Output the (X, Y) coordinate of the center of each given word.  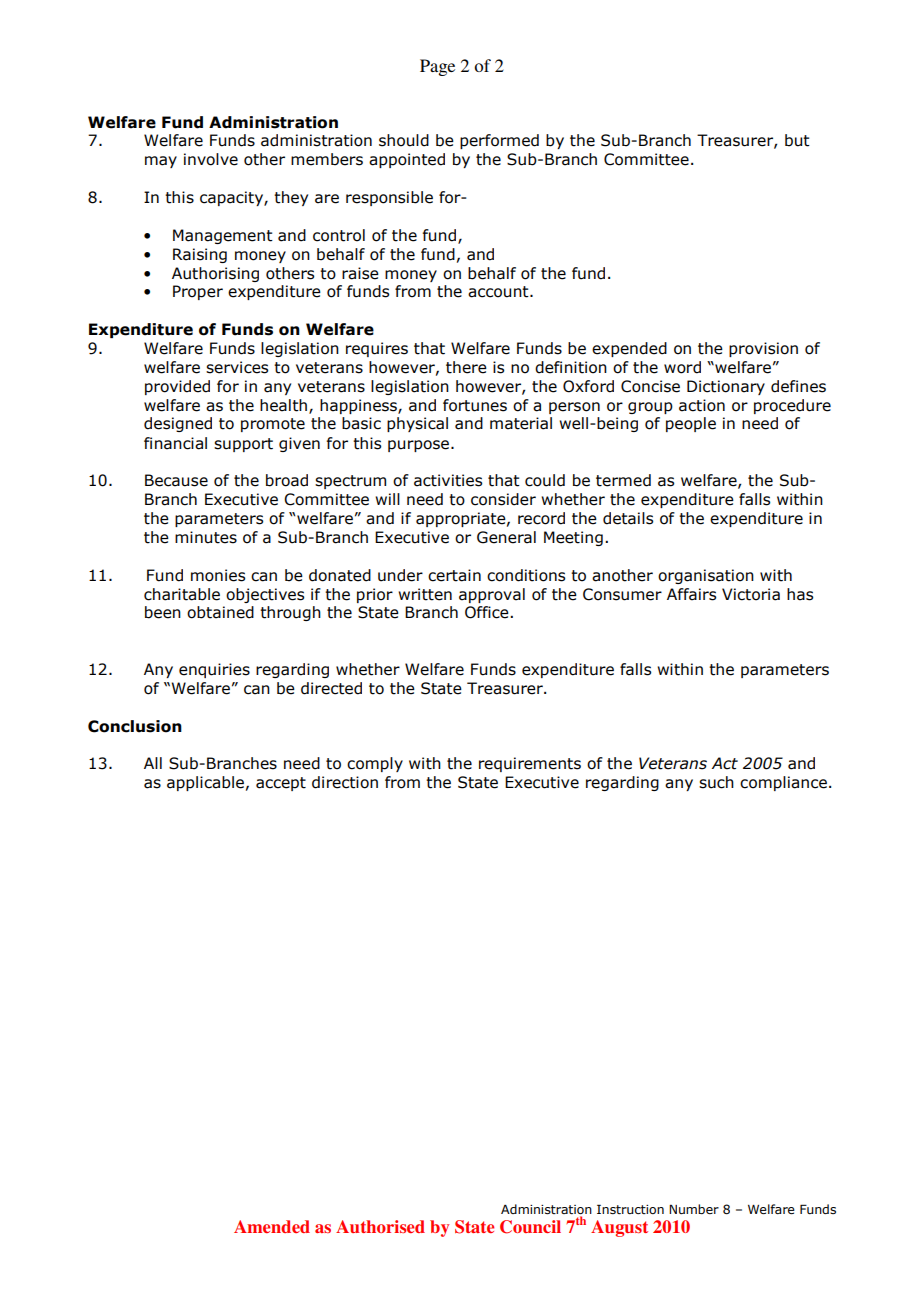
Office (488, 612)
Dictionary (726, 387)
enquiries (214, 670)
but (797, 140)
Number (694, 1209)
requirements (530, 764)
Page (437, 67)
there (466, 367)
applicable (205, 783)
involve (211, 159)
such (716, 782)
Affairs (691, 594)
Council (530, 1227)
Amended (272, 1226)
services (237, 367)
